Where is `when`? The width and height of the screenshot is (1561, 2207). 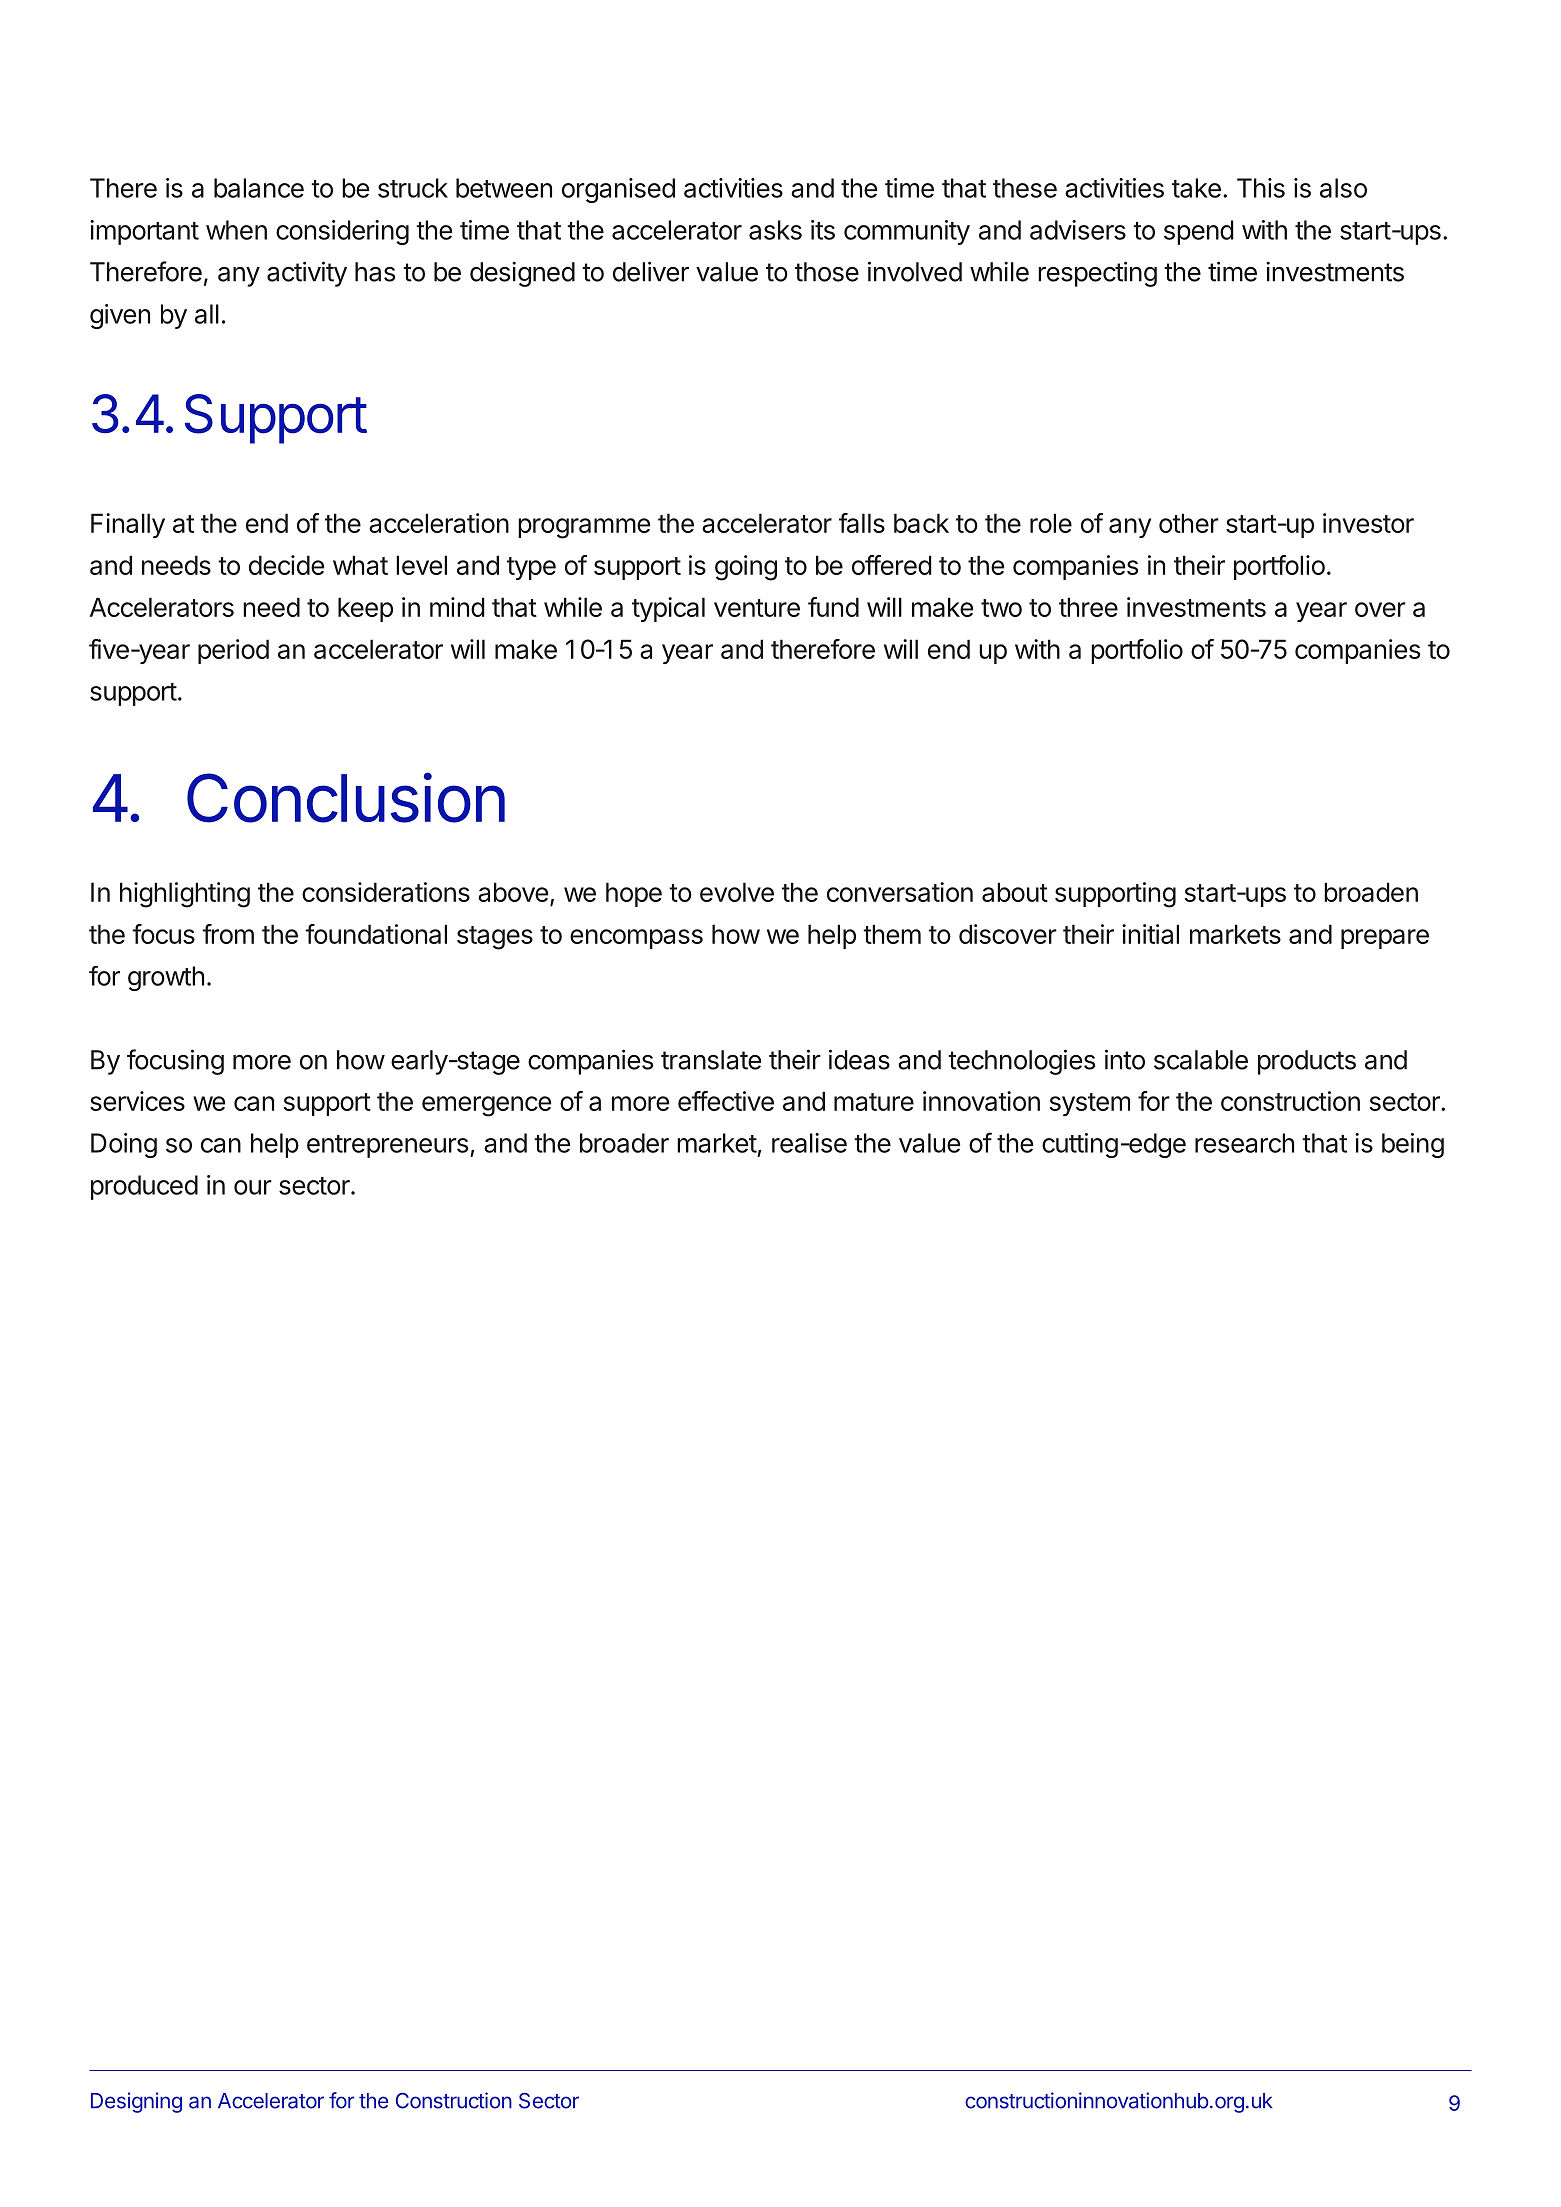
when is located at coordinates (236, 230).
